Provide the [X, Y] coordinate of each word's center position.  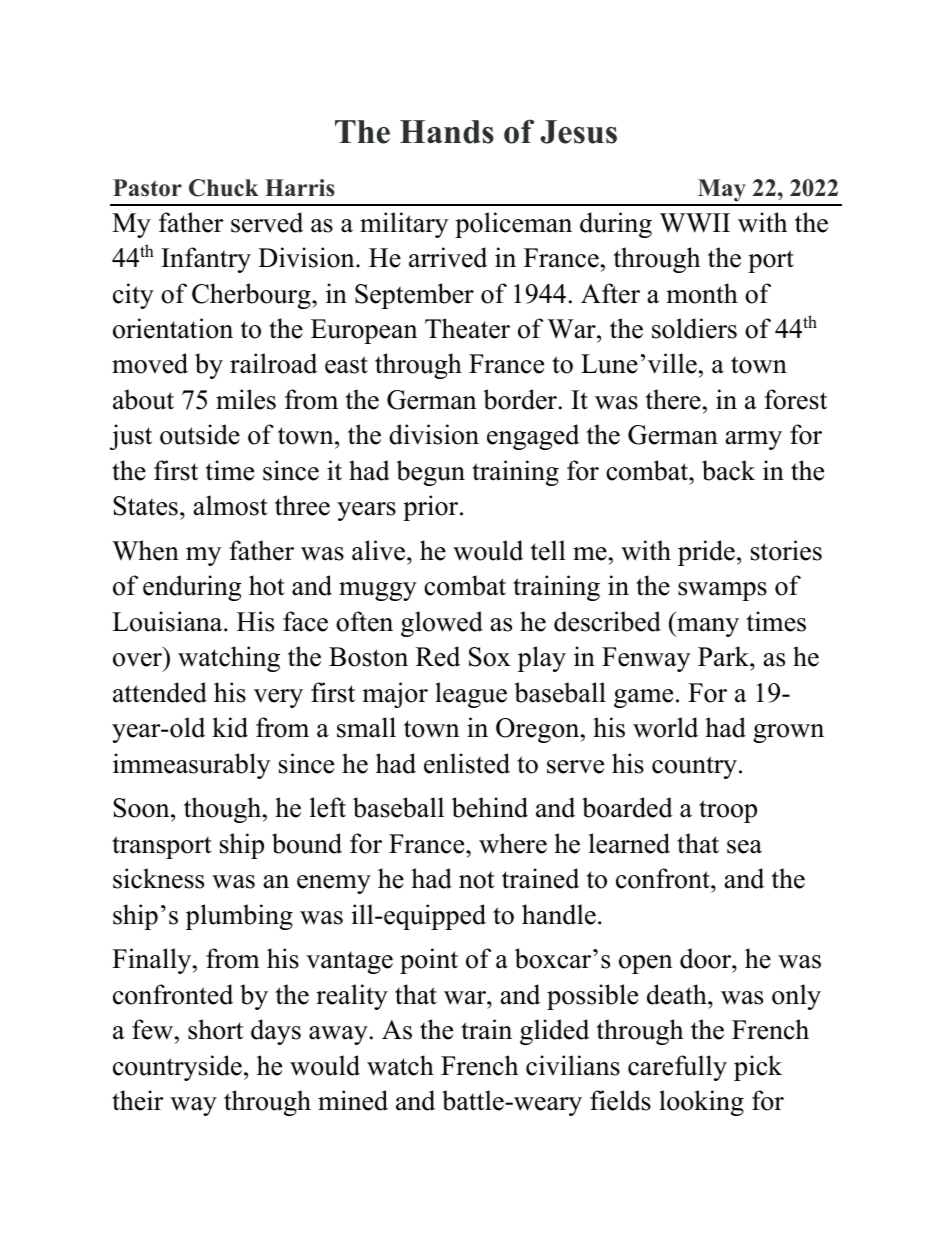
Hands [447, 132]
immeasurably [191, 766]
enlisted [467, 763]
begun [430, 473]
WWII [694, 223]
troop [728, 811]
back [728, 470]
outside [200, 434]
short [215, 1029]
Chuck [224, 188]
